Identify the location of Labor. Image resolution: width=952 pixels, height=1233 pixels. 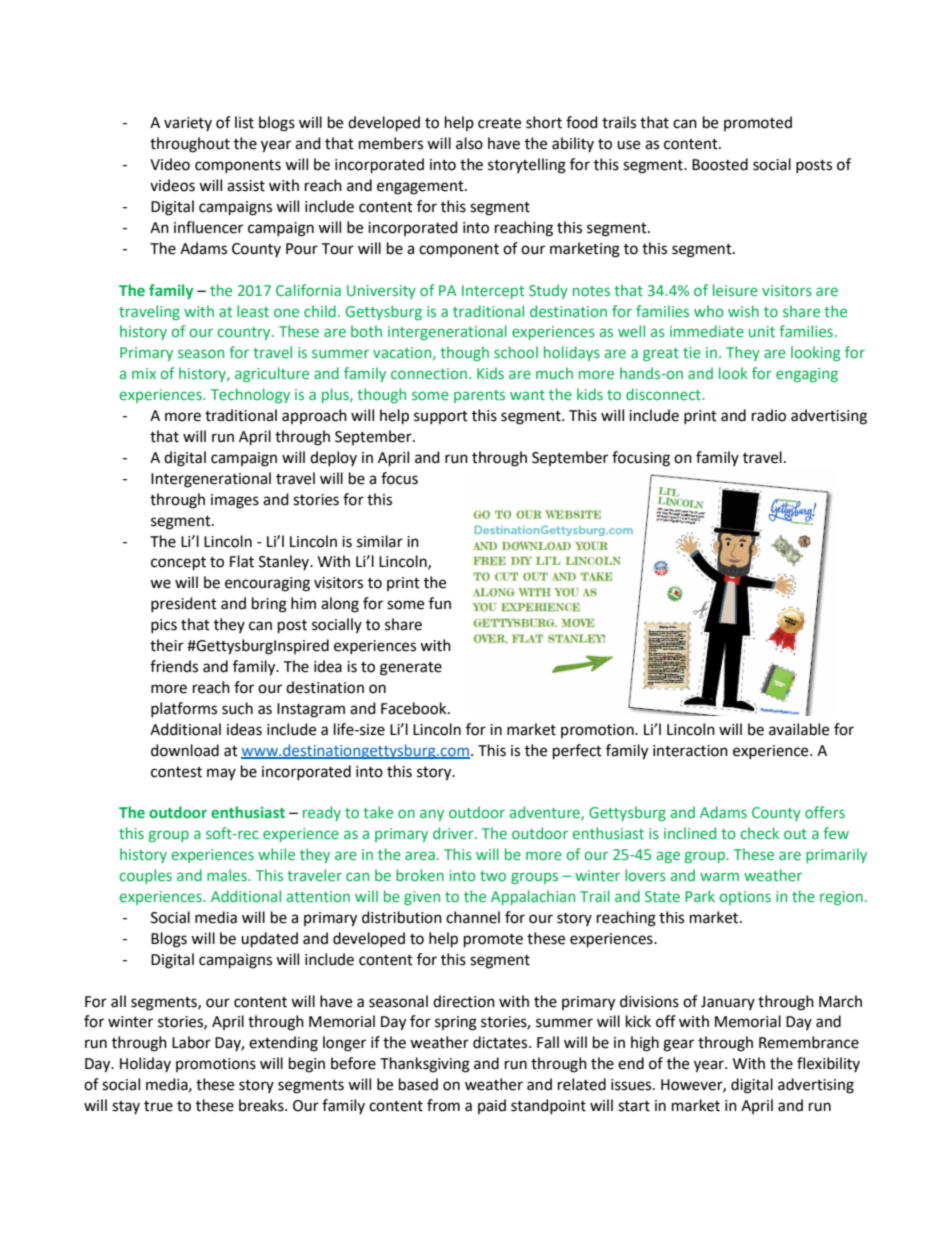
(191, 1042).
